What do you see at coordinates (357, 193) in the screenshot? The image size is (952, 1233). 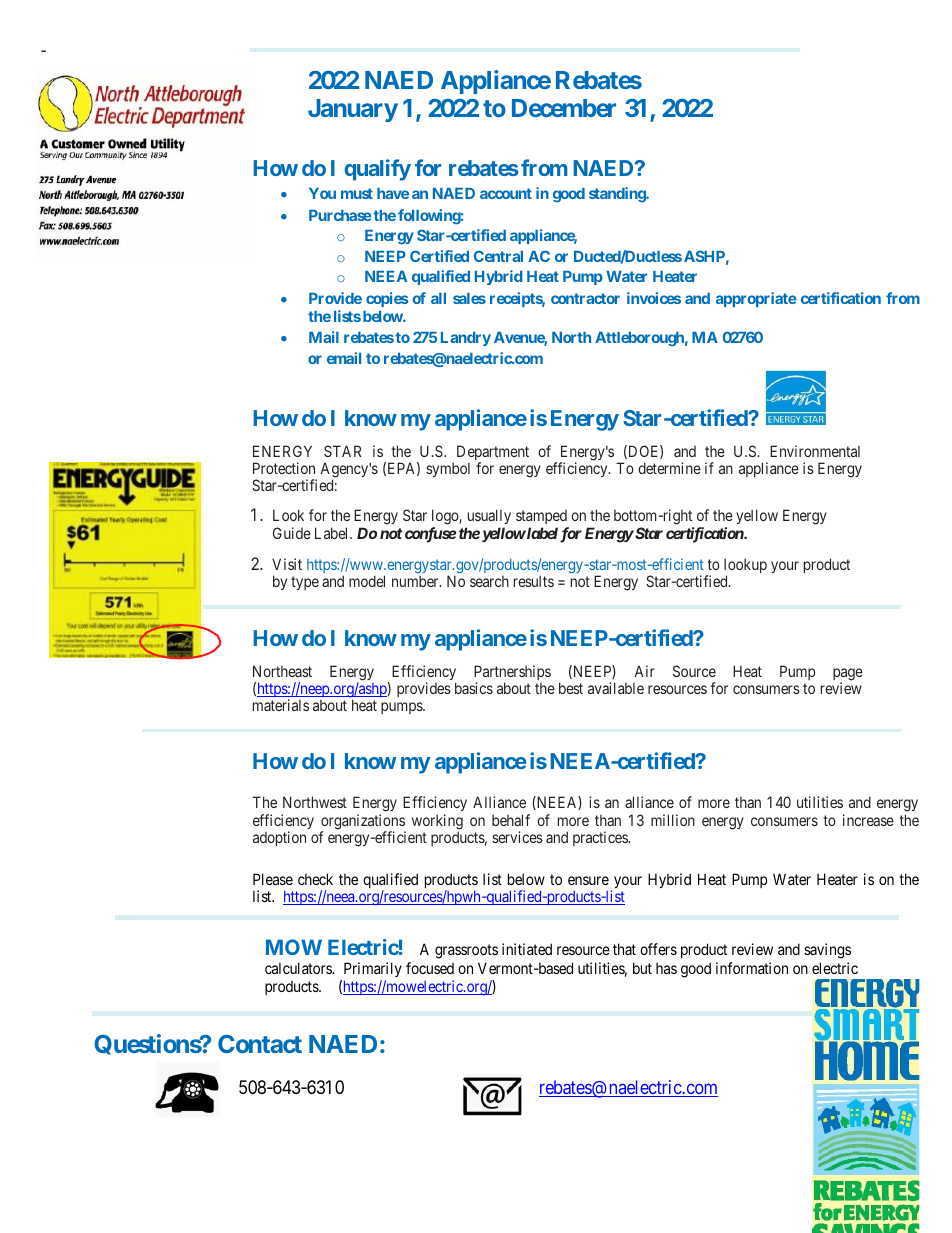 I see `must` at bounding box center [357, 193].
